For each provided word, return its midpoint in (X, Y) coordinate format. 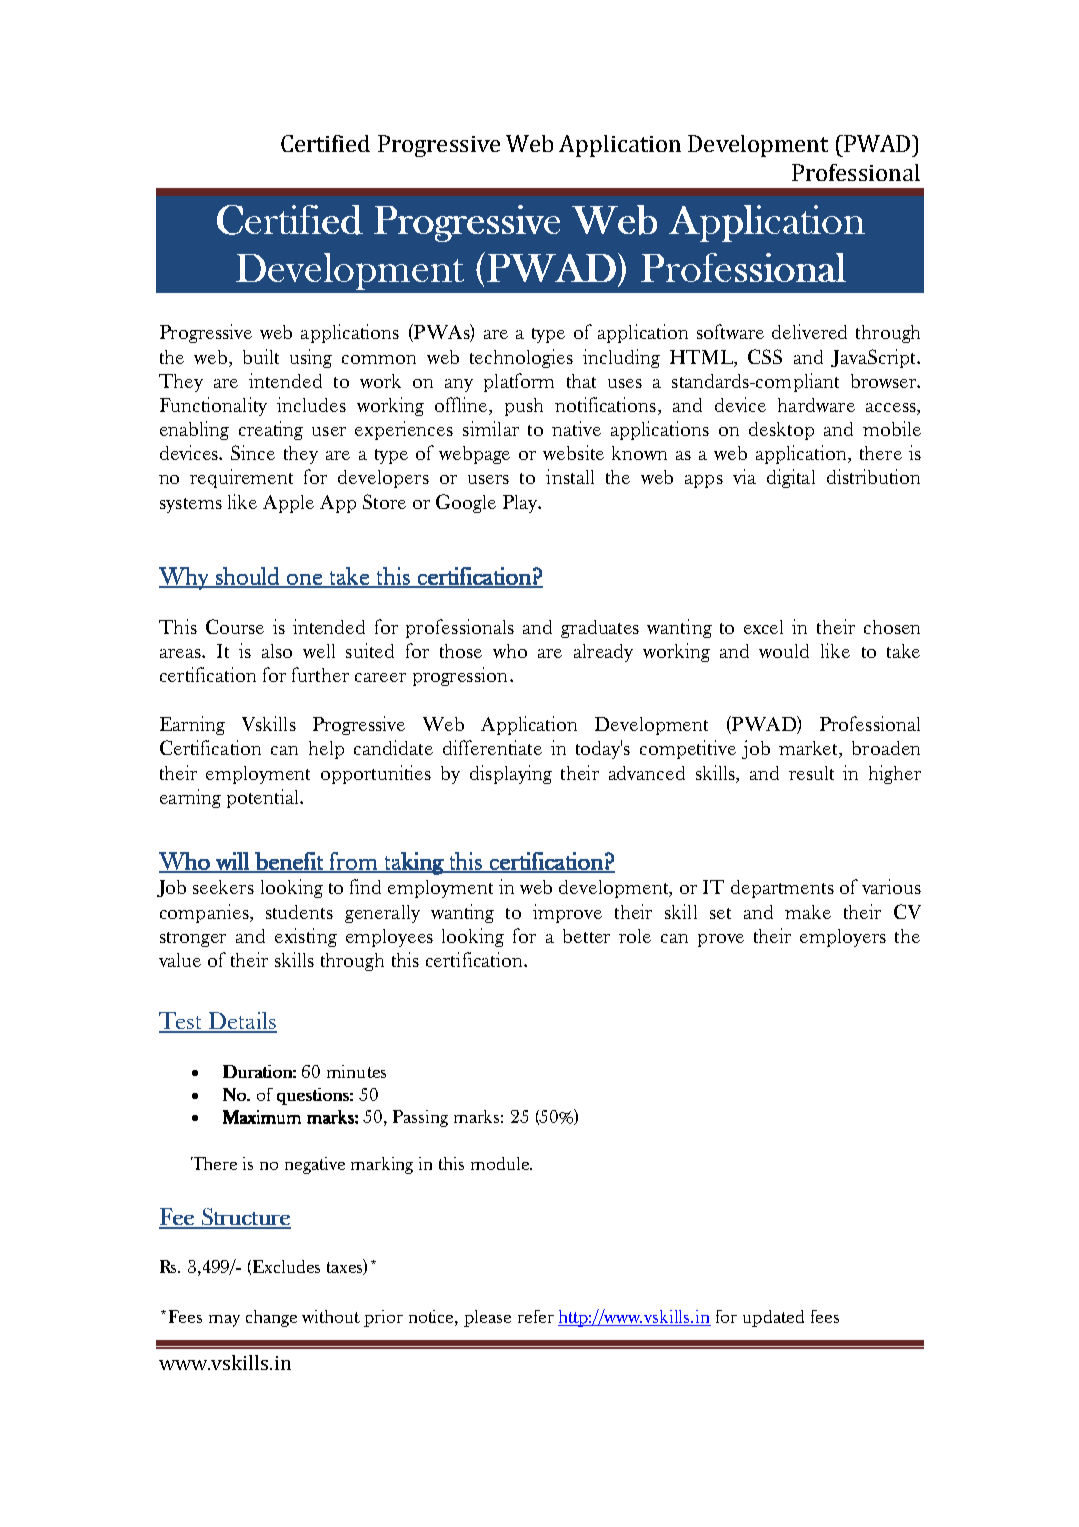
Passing (420, 1118)
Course (235, 626)
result (811, 773)
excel (763, 627)
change (271, 1318)
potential (264, 798)
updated (773, 1318)
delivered (809, 331)
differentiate (492, 747)
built (261, 356)
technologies (521, 358)
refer (536, 1316)
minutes (356, 1071)
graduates (600, 629)
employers (843, 938)
